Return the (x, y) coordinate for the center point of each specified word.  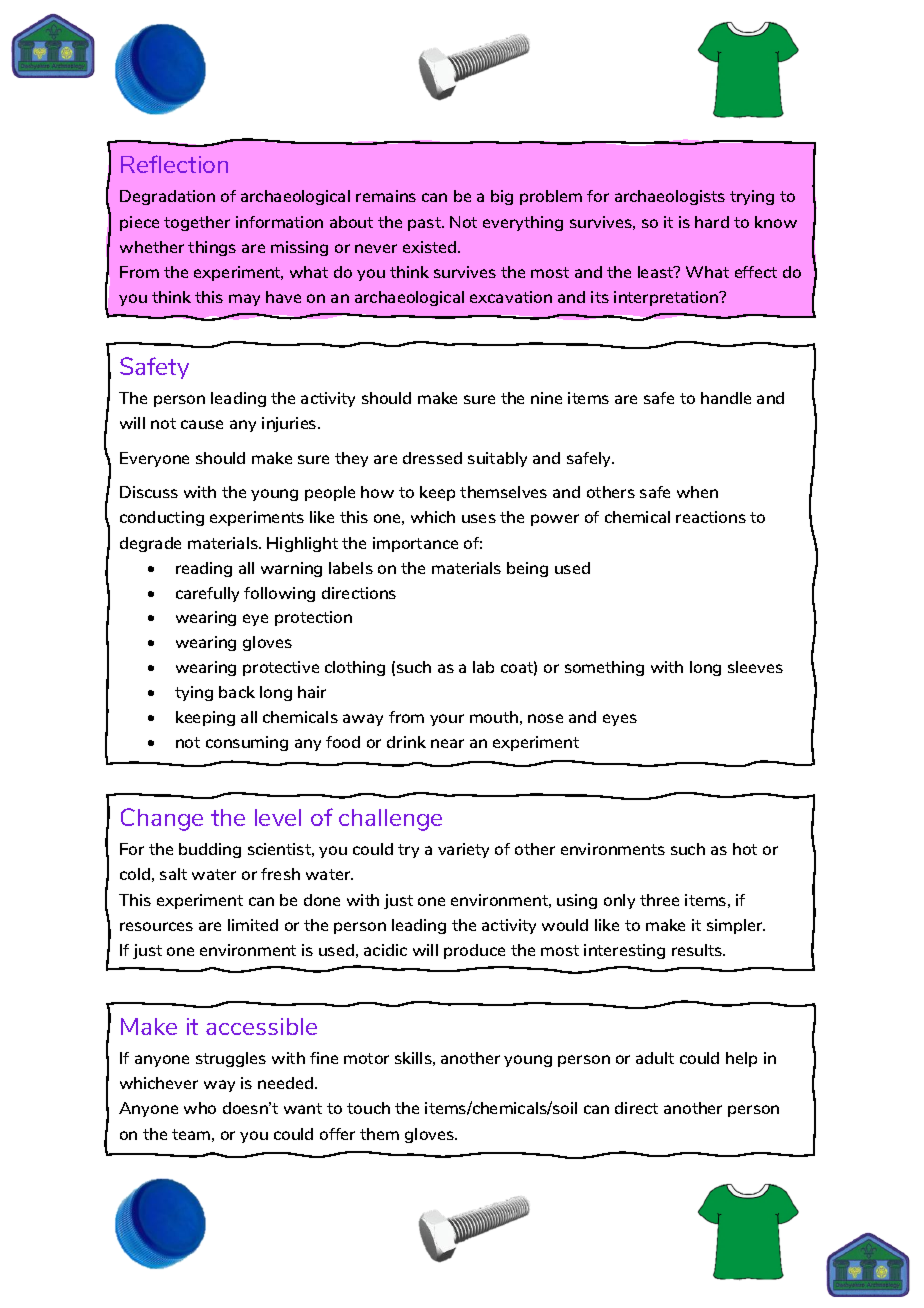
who (200, 1108)
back (237, 692)
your (447, 720)
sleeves (755, 667)
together (197, 223)
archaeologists (670, 197)
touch (368, 1108)
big (502, 197)
